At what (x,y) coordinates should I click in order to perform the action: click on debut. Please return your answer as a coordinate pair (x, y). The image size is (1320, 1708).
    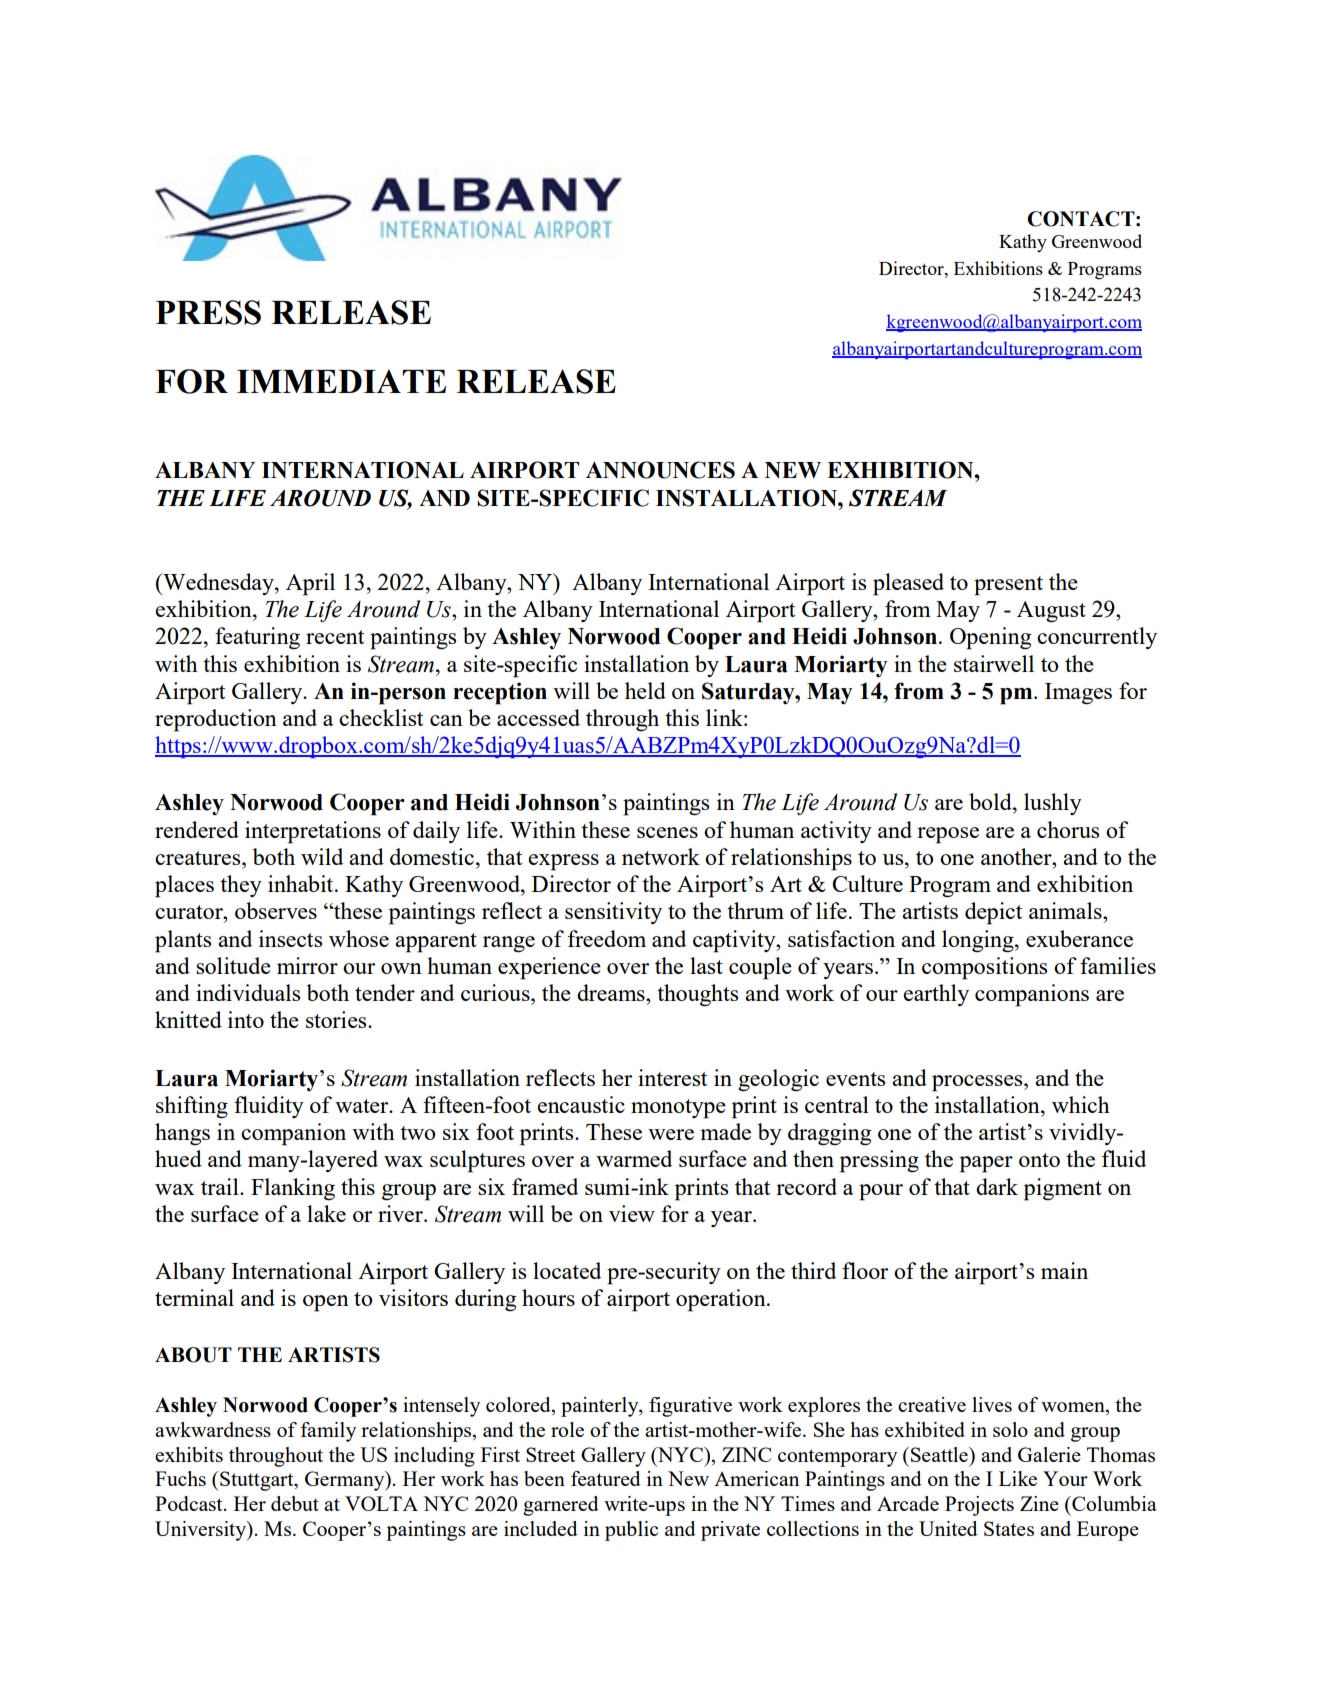
    Looking at the image, I should click on (295, 1503).
